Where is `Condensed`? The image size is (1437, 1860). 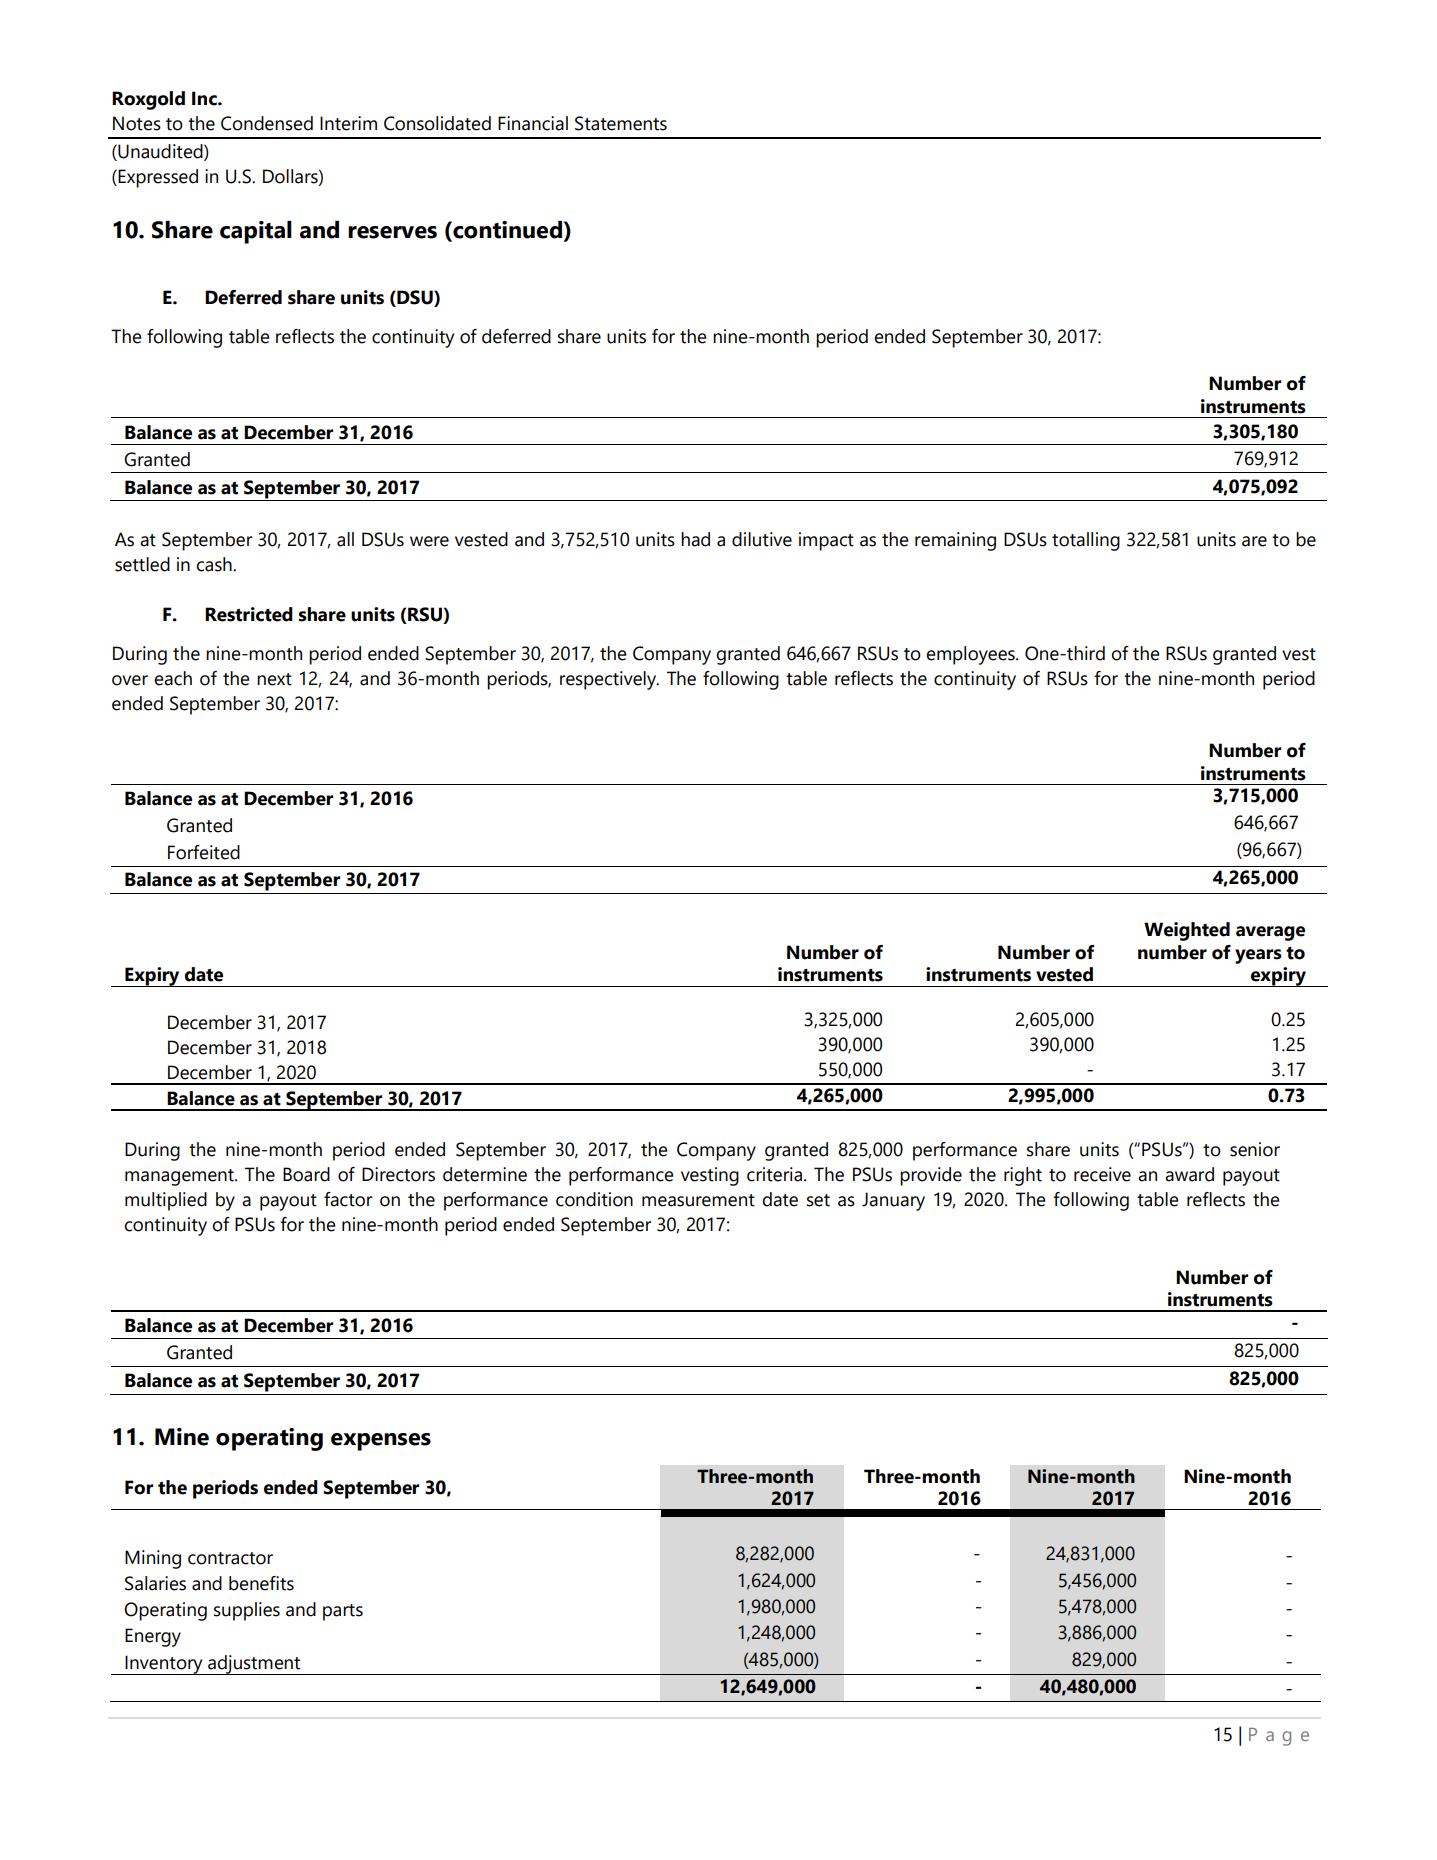
Condensed is located at coordinates (267, 123).
